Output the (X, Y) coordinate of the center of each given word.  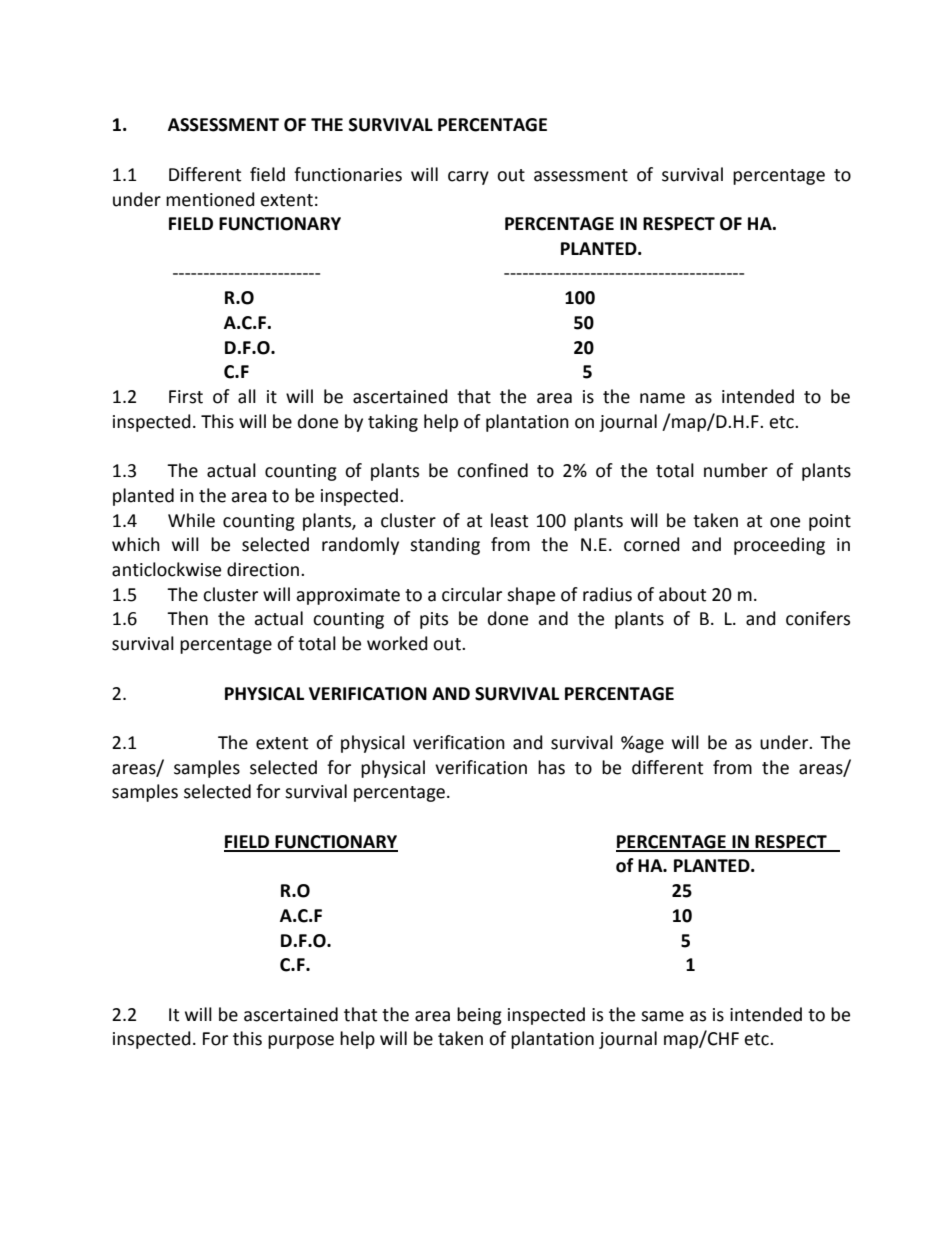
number (736, 470)
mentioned (210, 199)
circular (472, 594)
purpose (301, 1042)
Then (187, 618)
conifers (818, 618)
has (551, 767)
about (682, 594)
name (662, 398)
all (247, 396)
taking (393, 423)
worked (397, 643)
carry (468, 178)
